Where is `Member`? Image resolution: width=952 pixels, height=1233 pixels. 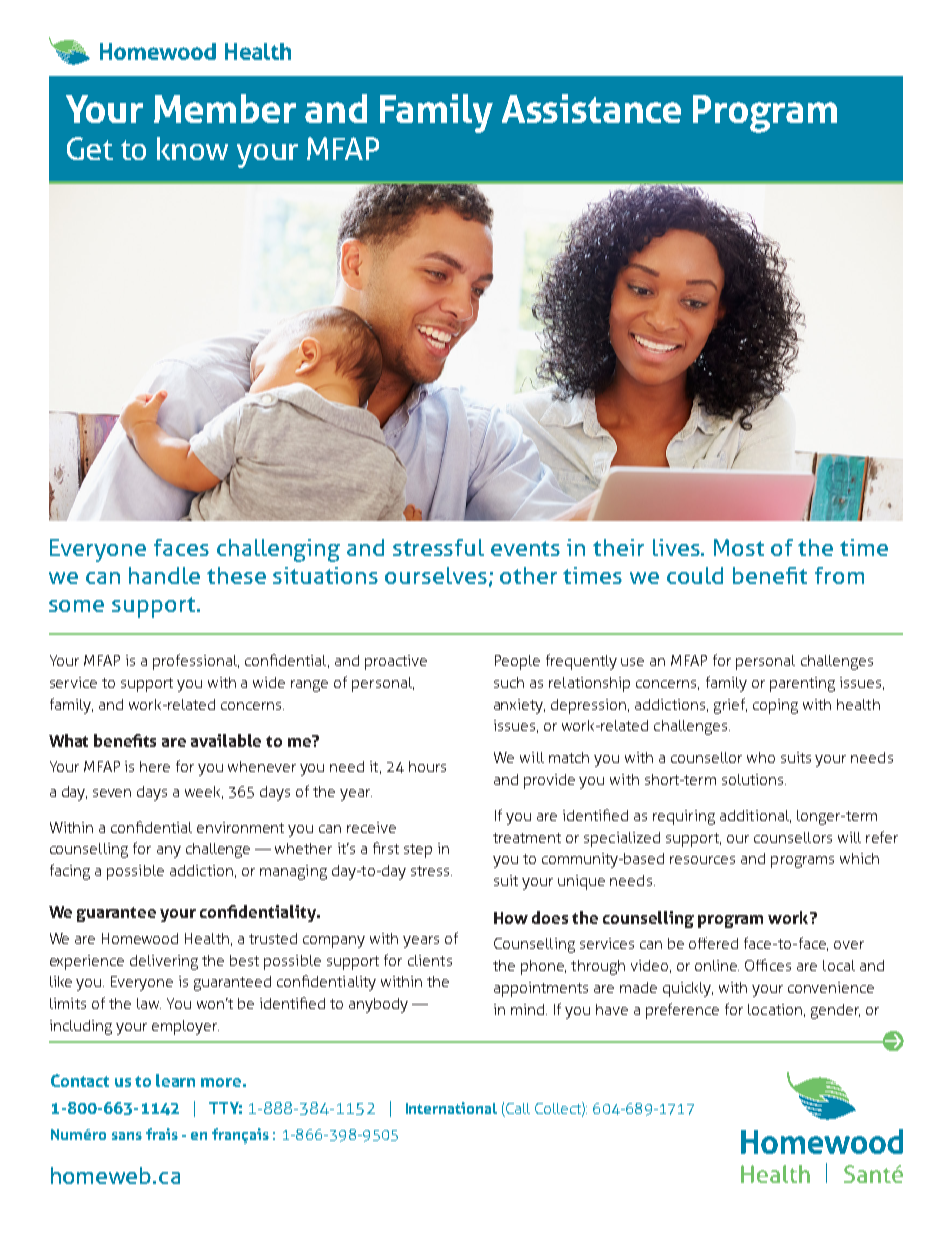 Member is located at coordinates (225, 108).
